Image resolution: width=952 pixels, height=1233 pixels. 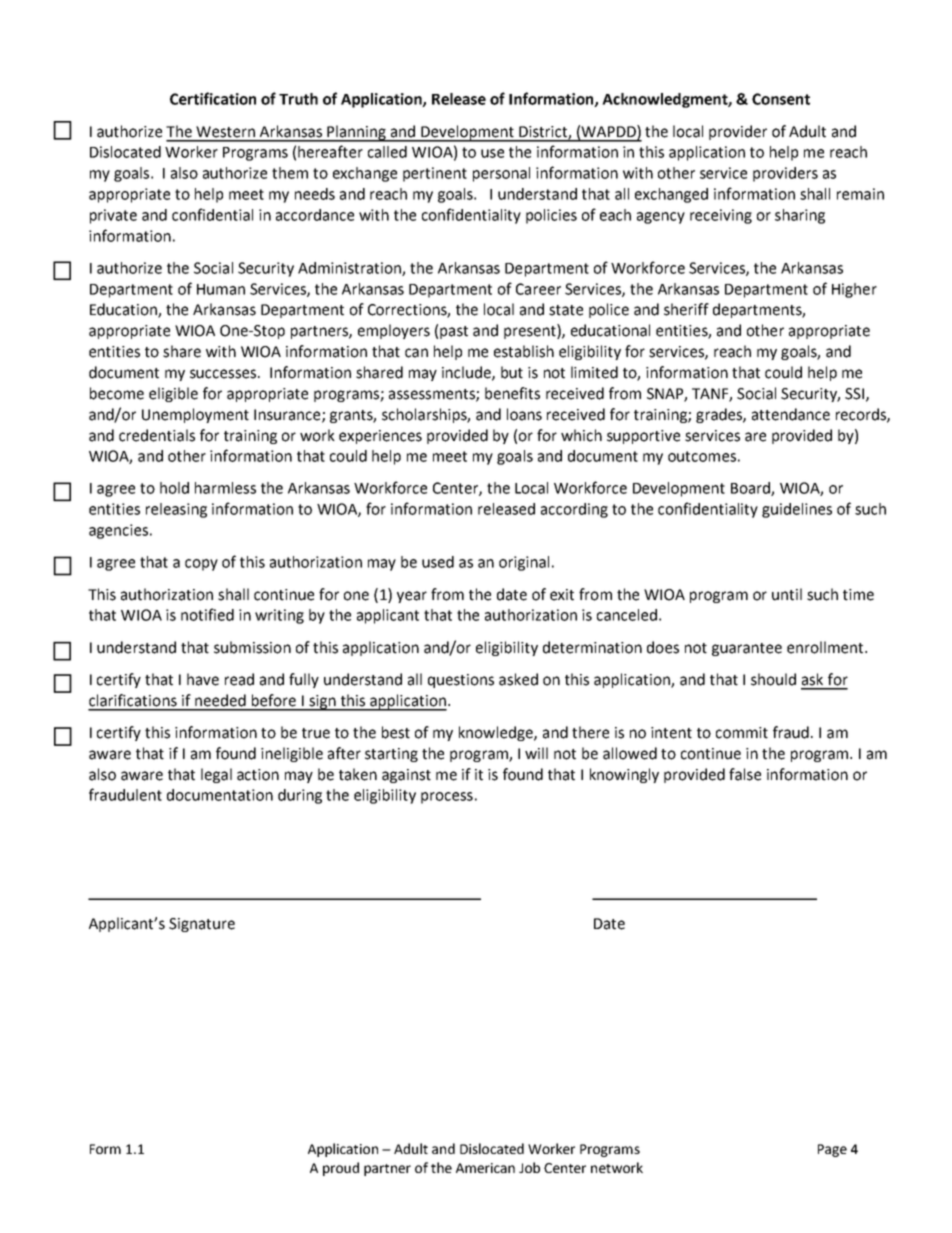 I want to click on proud, so click(x=341, y=1169).
